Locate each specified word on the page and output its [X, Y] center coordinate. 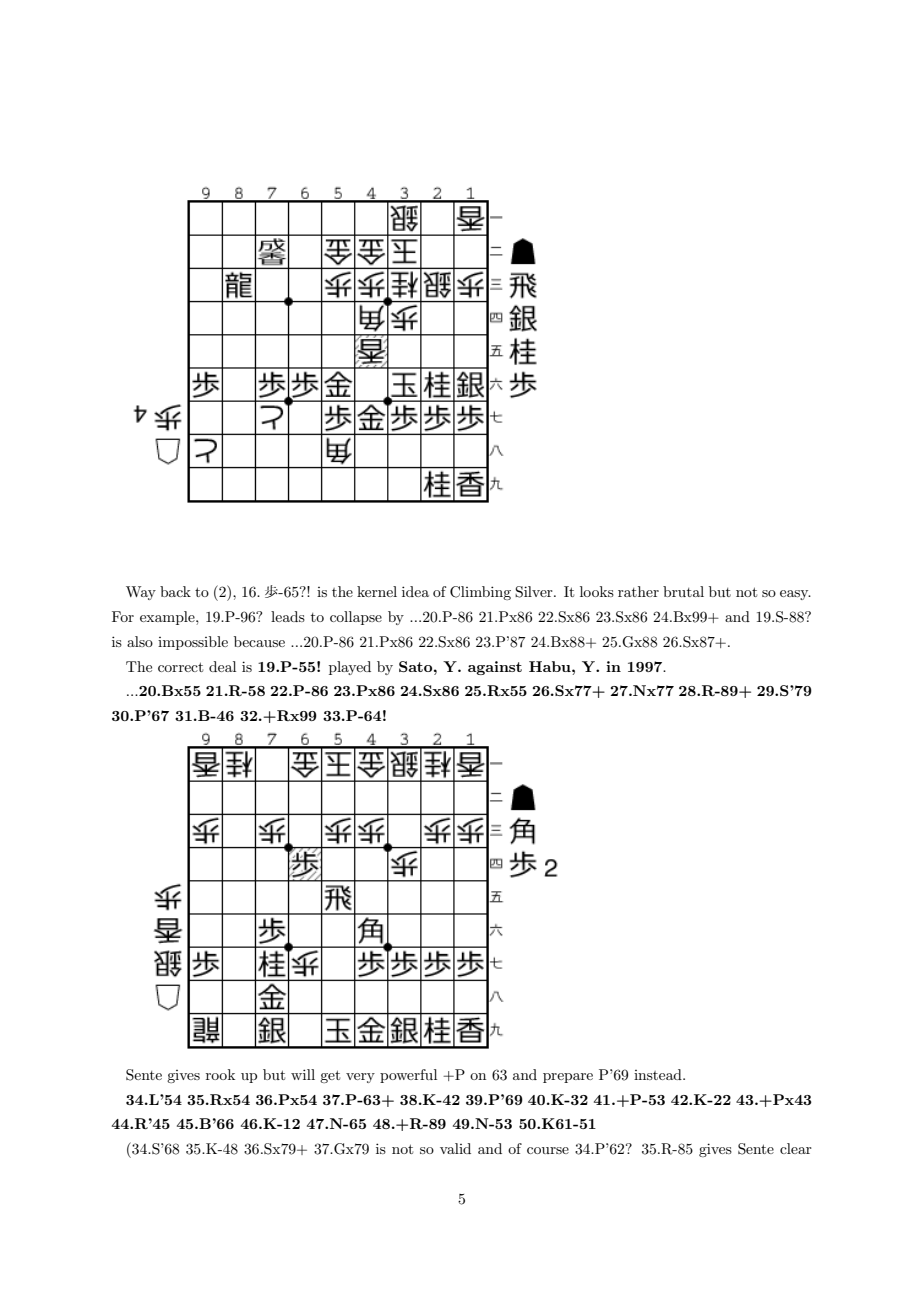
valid [455, 1148]
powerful [408, 1076]
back [175, 591]
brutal [683, 591]
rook [220, 1074]
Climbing [480, 593]
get [330, 1076]
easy [795, 595]
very [360, 1078]
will [303, 1074]
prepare [568, 1078]
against [495, 668]
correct [180, 667]
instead [659, 1074]
